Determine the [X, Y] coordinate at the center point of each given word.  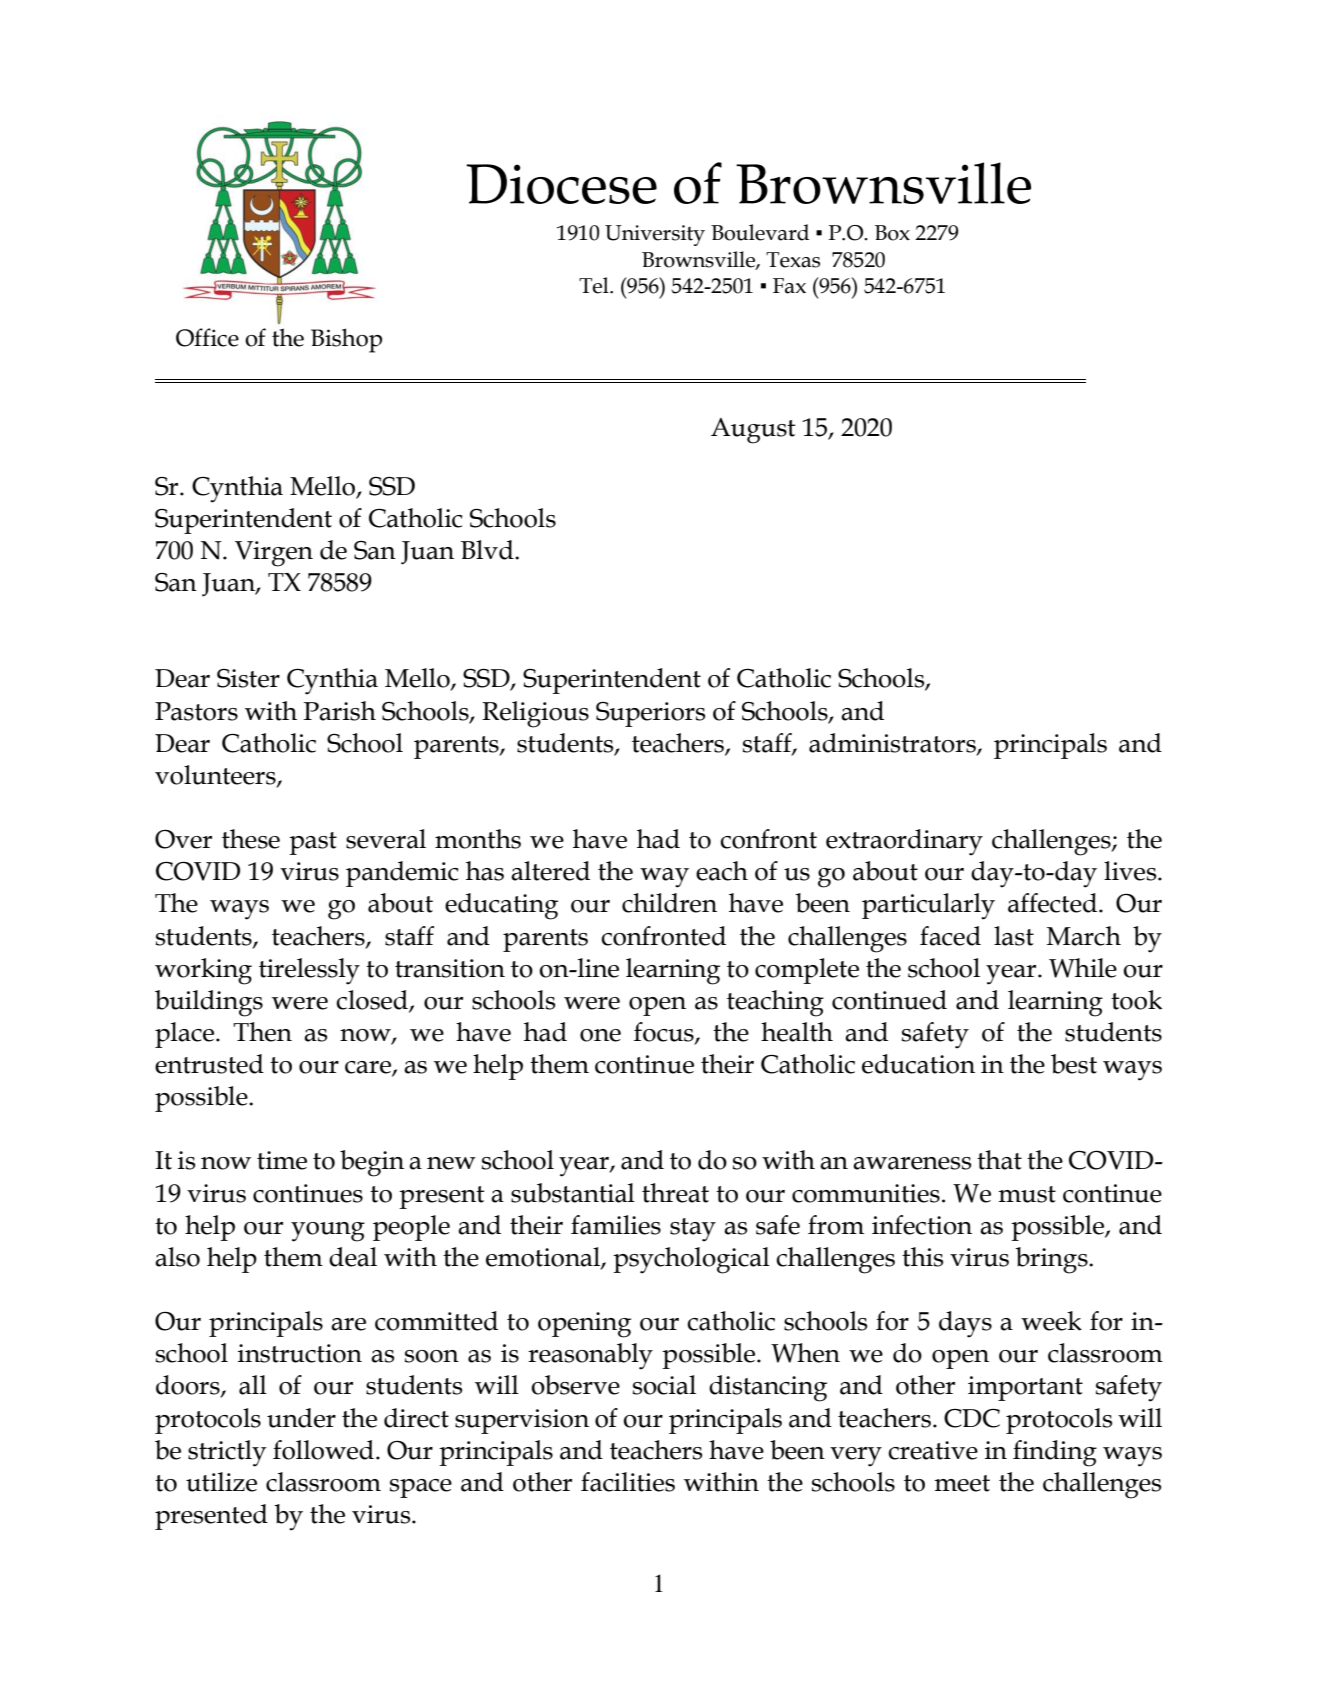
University [655, 235]
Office [207, 337]
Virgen [274, 554]
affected [1054, 903]
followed [323, 1450]
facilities [628, 1482]
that [999, 1160]
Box [892, 233]
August [753, 431]
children [669, 903]
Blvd [488, 550]
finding [1055, 1453]
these [251, 839]
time [282, 1160]
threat [675, 1193]
